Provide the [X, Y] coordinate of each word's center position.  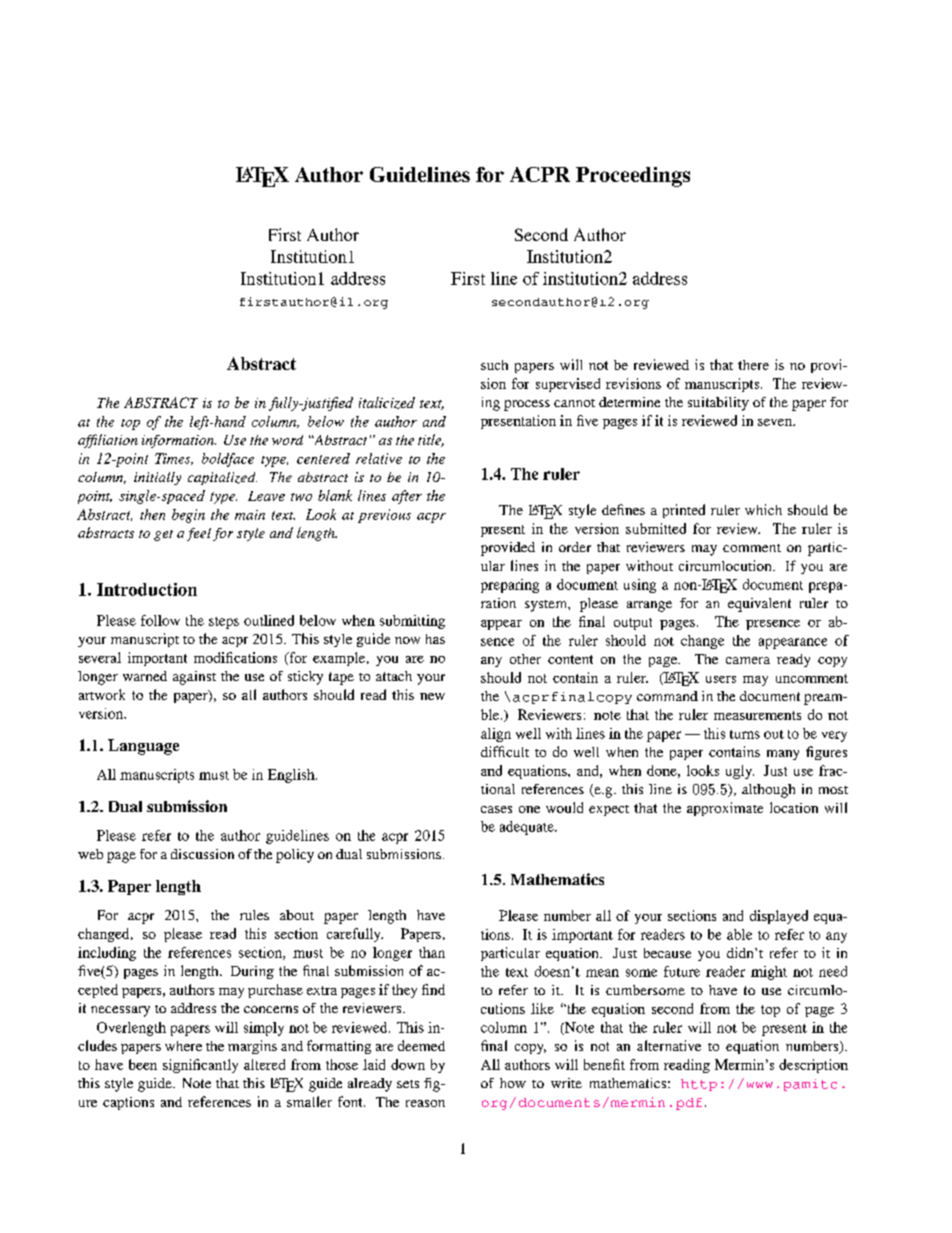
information [179, 441]
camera [748, 660]
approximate [725, 809]
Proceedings [633, 177]
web [90, 854]
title [431, 440]
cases [496, 809]
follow [160, 620]
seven [776, 422]
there [753, 365]
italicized [387, 403]
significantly [200, 1066]
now [407, 640]
